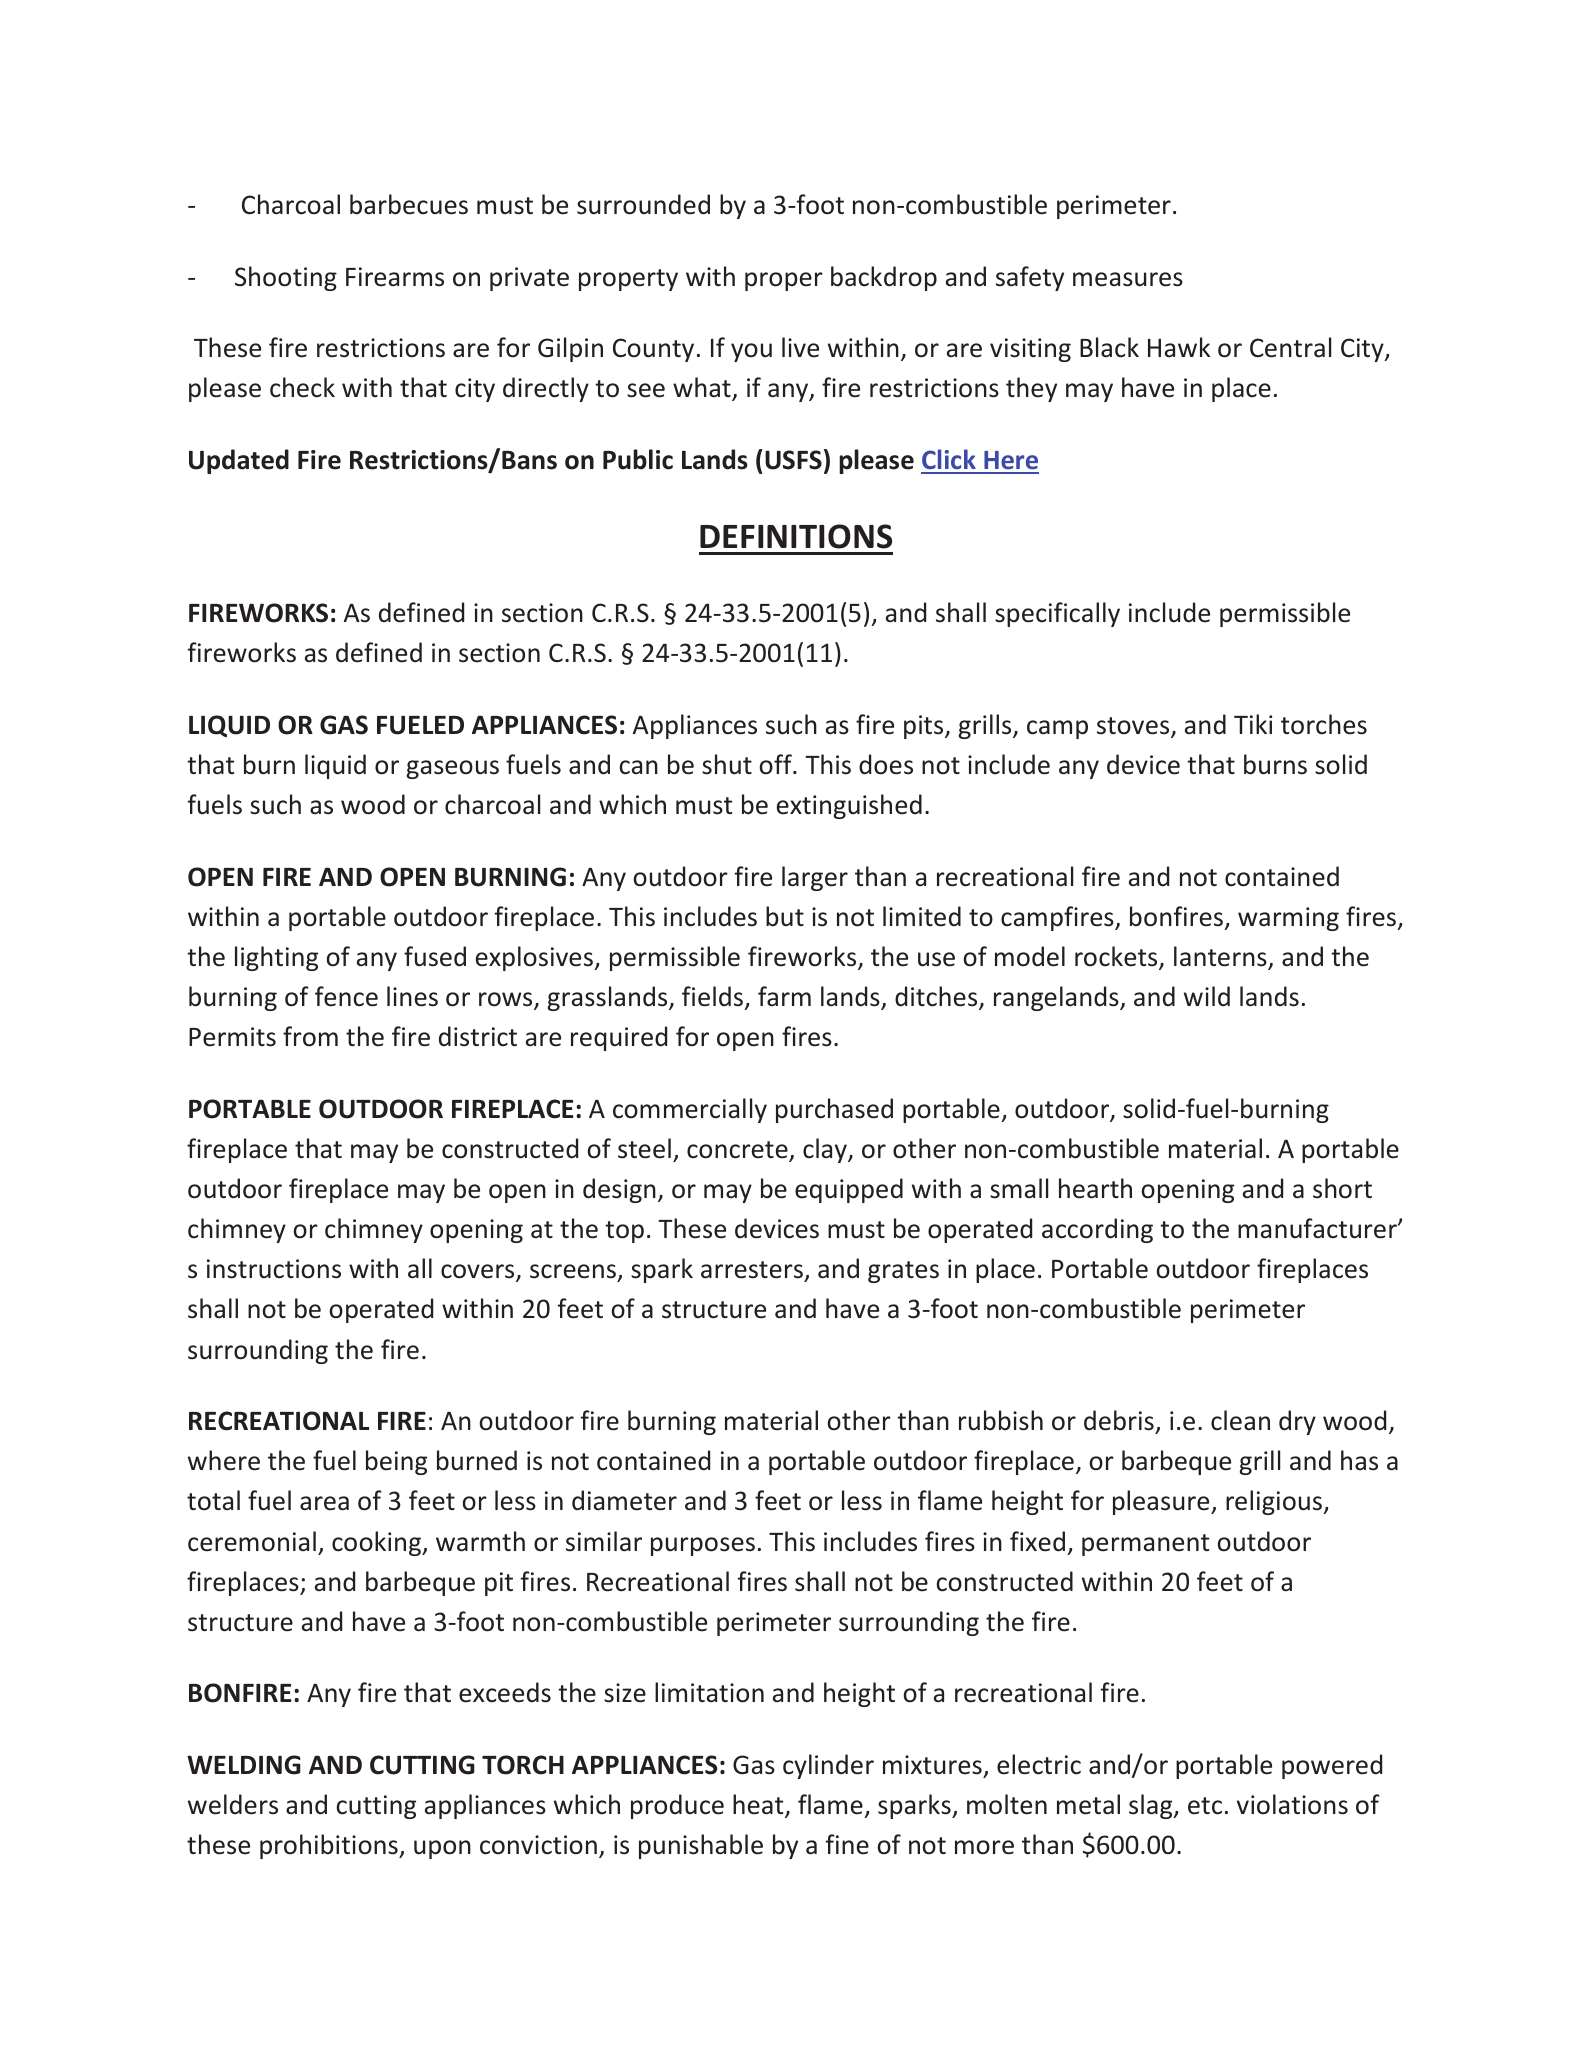 The image size is (1592, 2061). What do you see at coordinates (1240, 1420) in the image?
I see `clean` at bounding box center [1240, 1420].
